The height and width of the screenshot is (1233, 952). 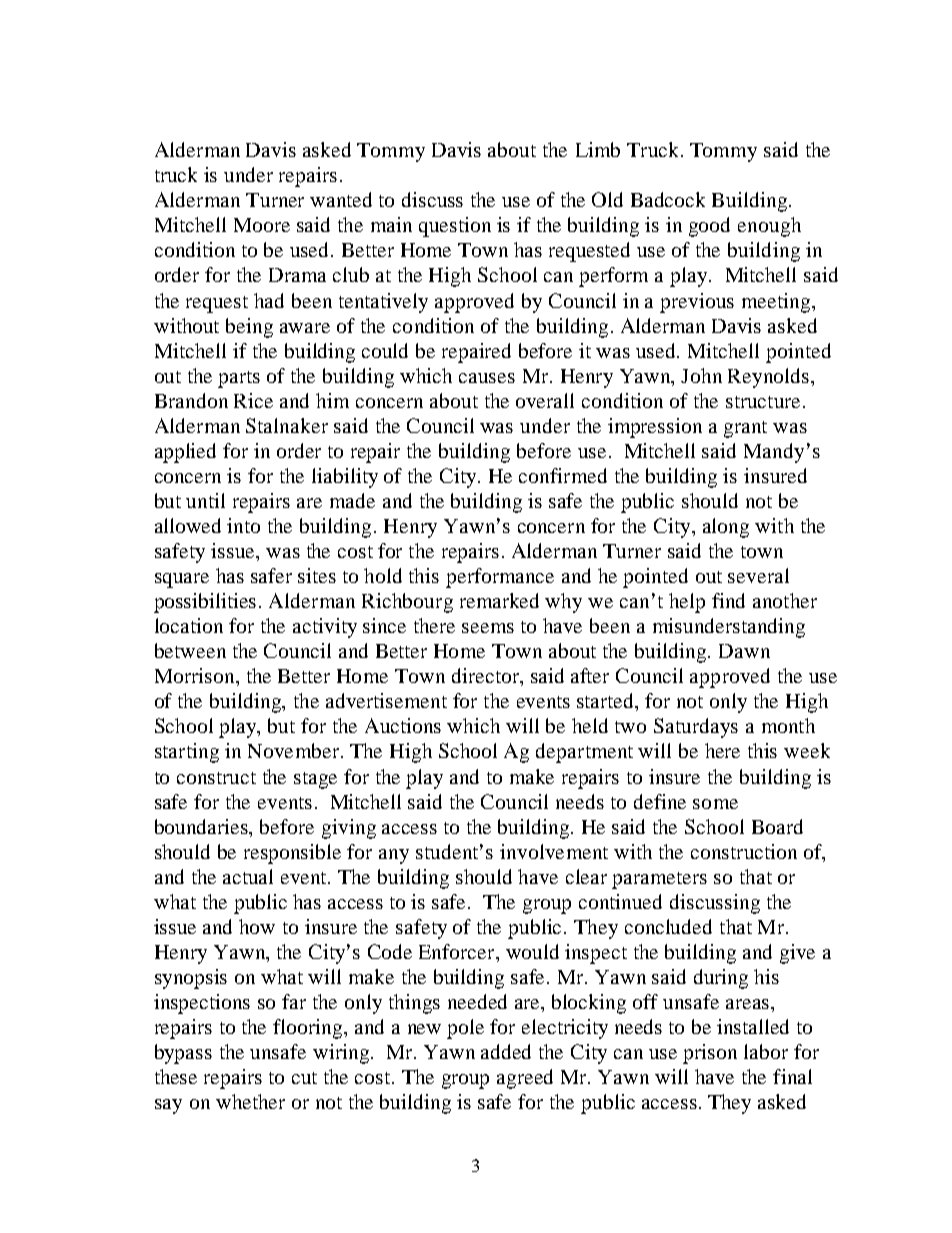 I want to click on director, so click(x=487, y=677).
